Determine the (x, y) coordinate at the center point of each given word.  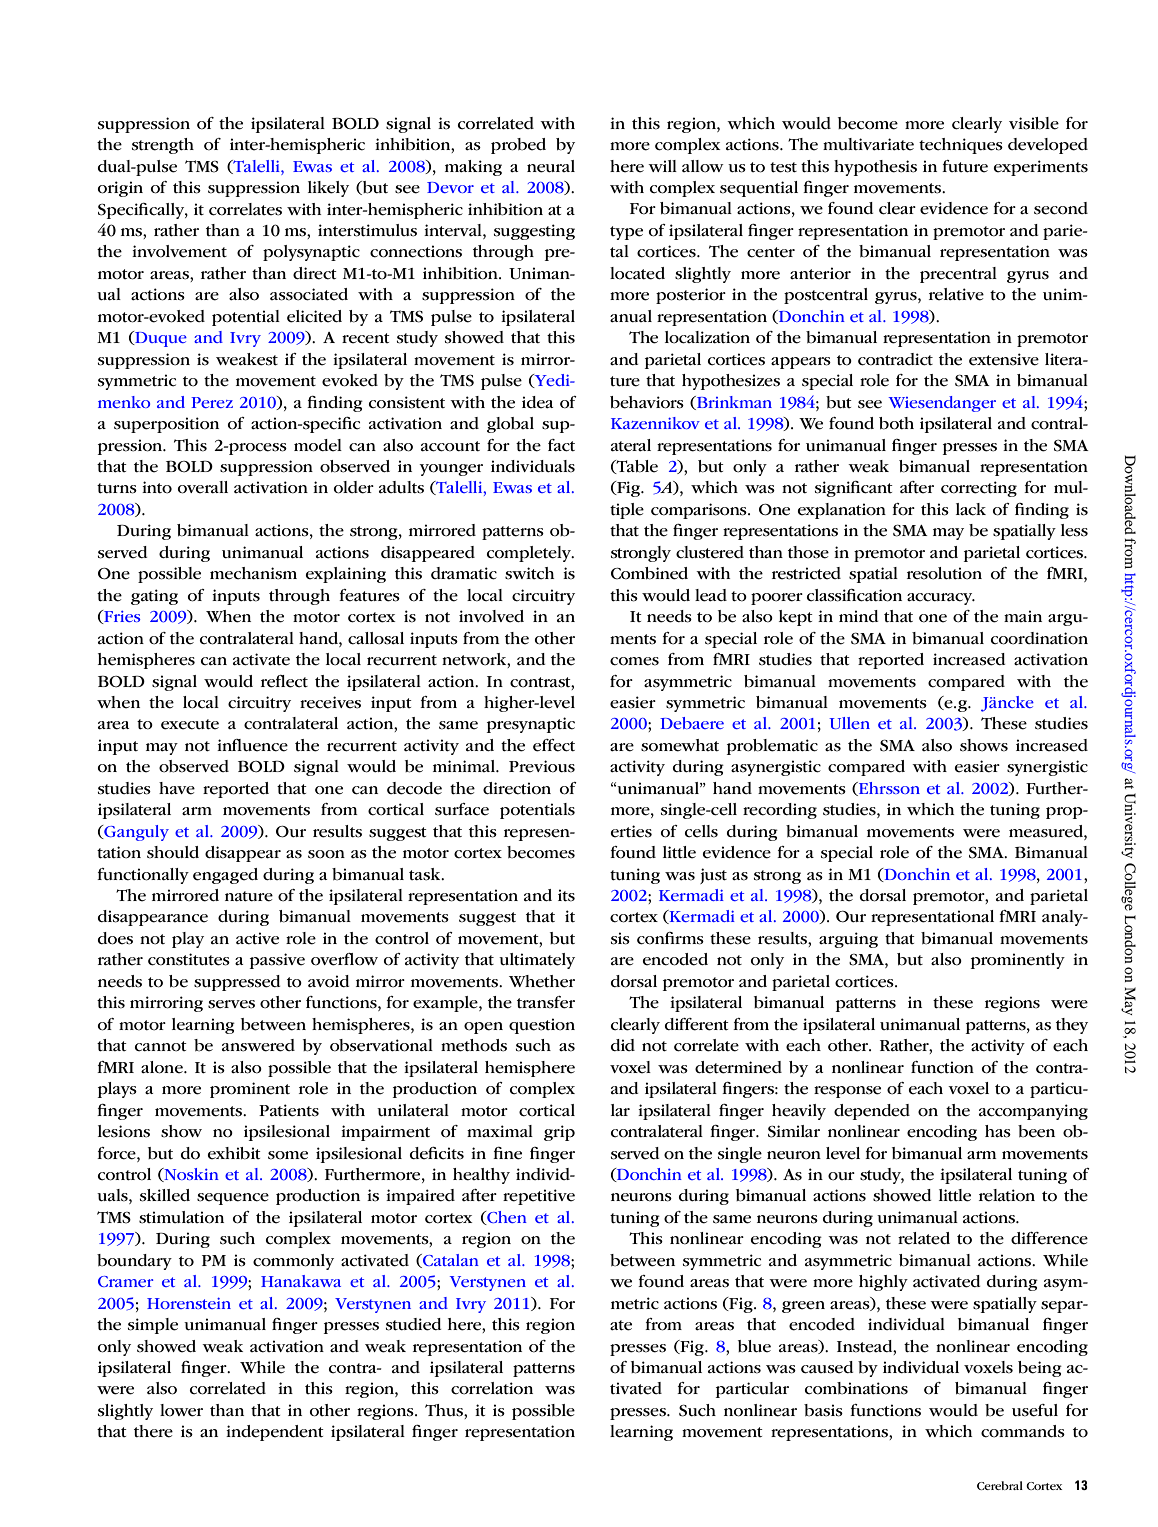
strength (163, 146)
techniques (961, 146)
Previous (542, 766)
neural (551, 166)
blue (754, 1346)
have (177, 788)
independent (275, 1433)
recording (780, 811)
